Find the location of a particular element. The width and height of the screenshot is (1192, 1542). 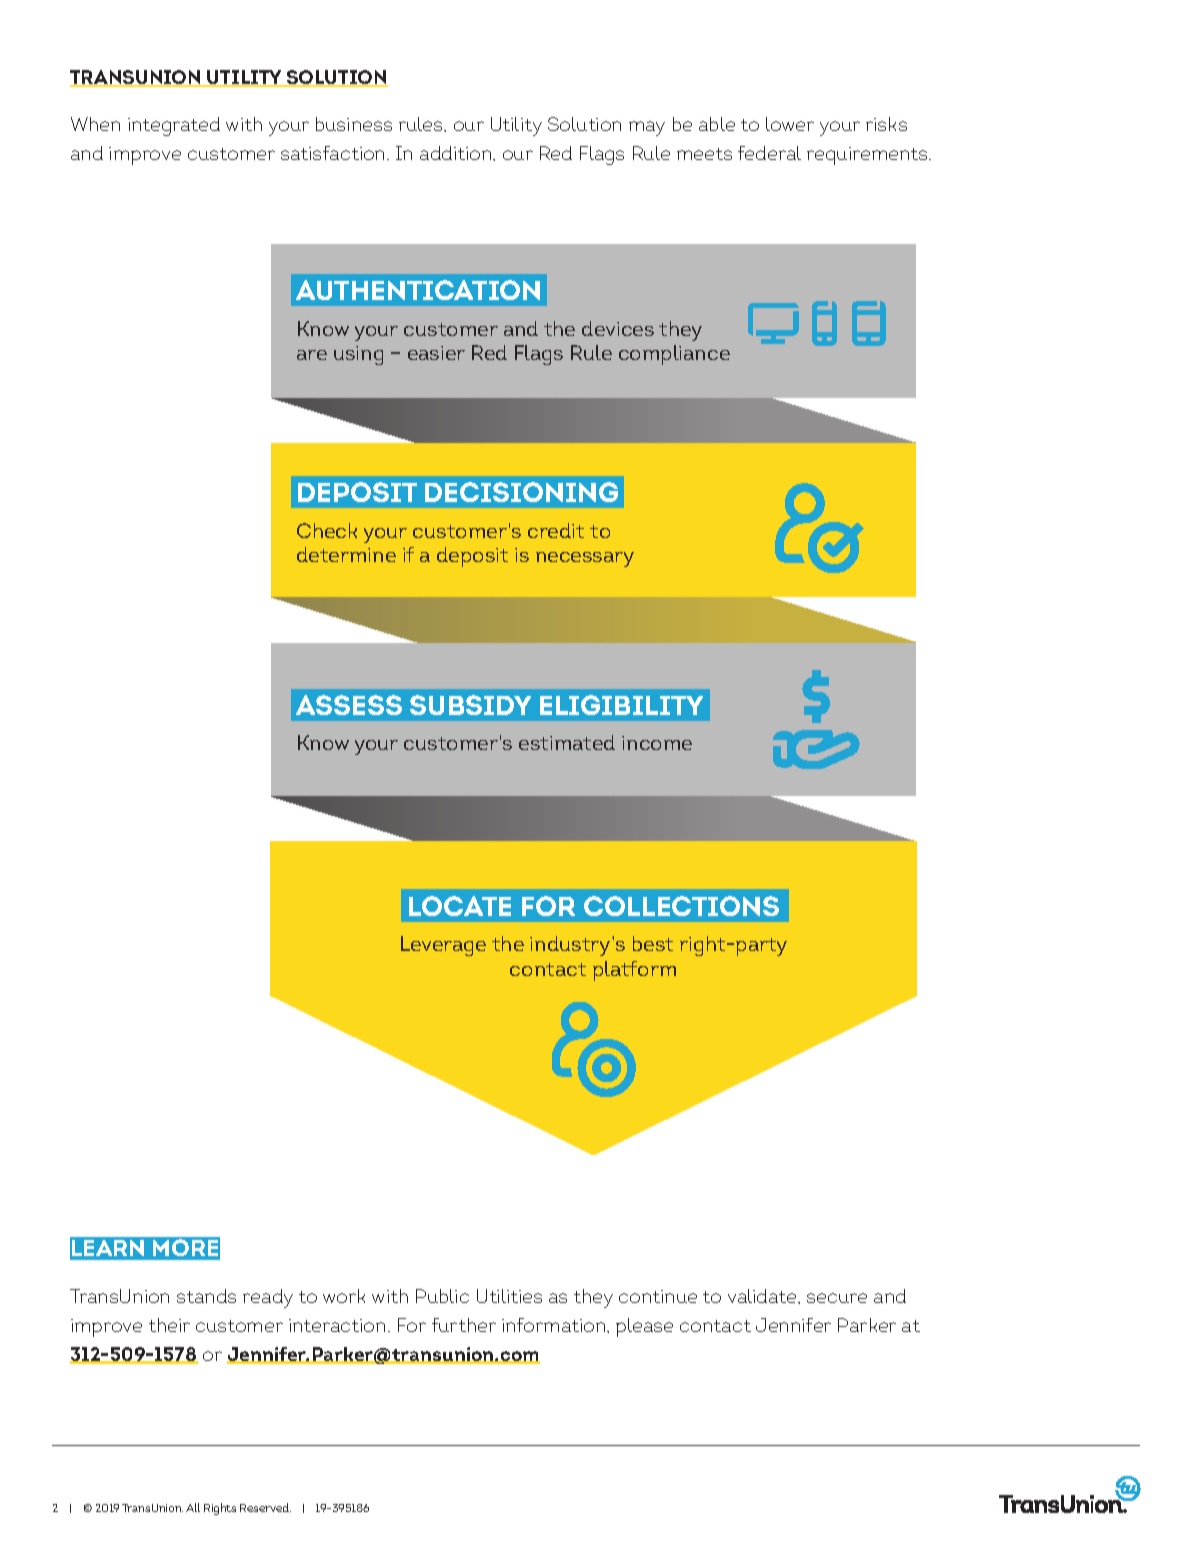

integrated is located at coordinates (174, 126).
